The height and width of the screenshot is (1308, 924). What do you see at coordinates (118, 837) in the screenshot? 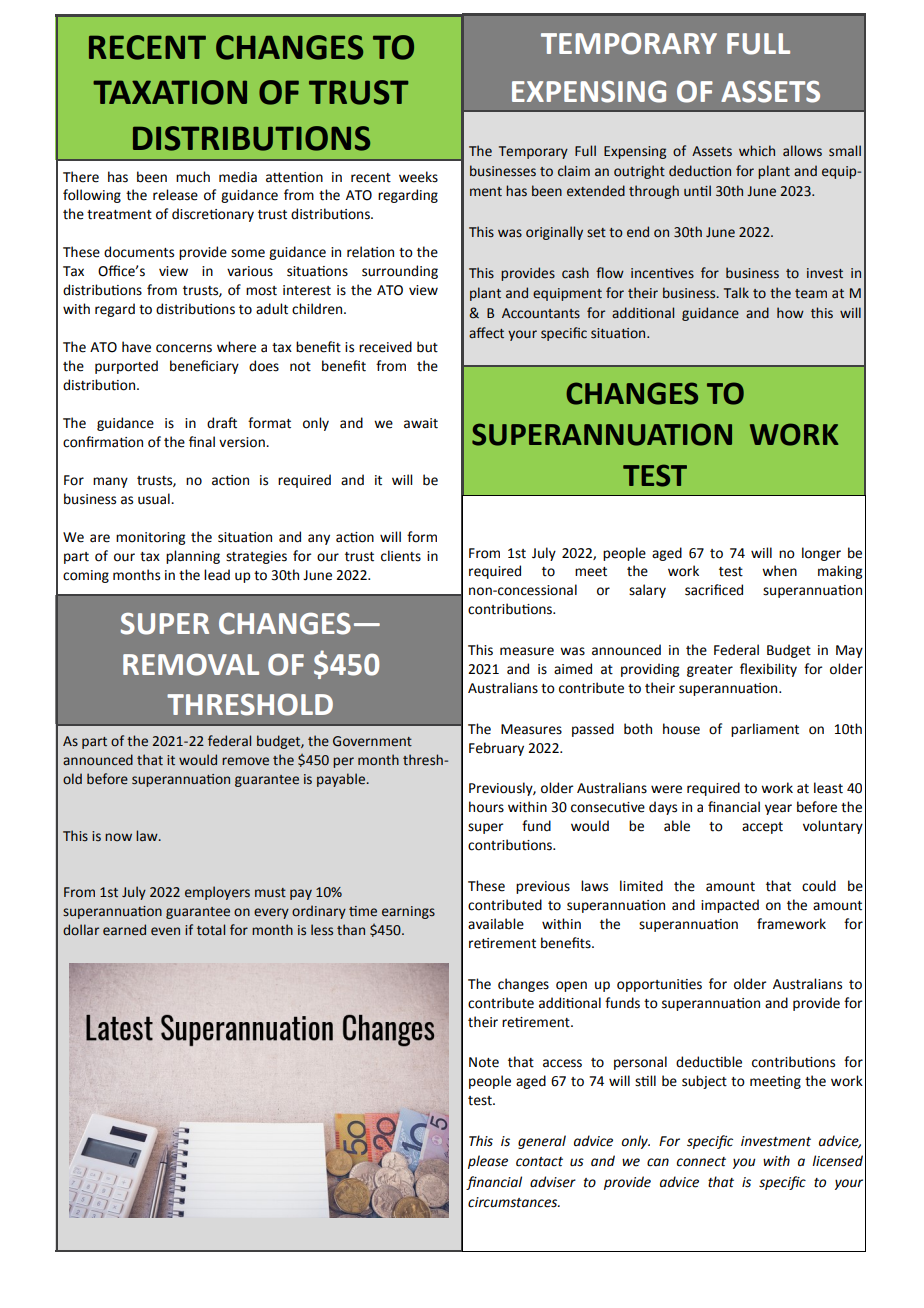
I see `now` at bounding box center [118, 837].
